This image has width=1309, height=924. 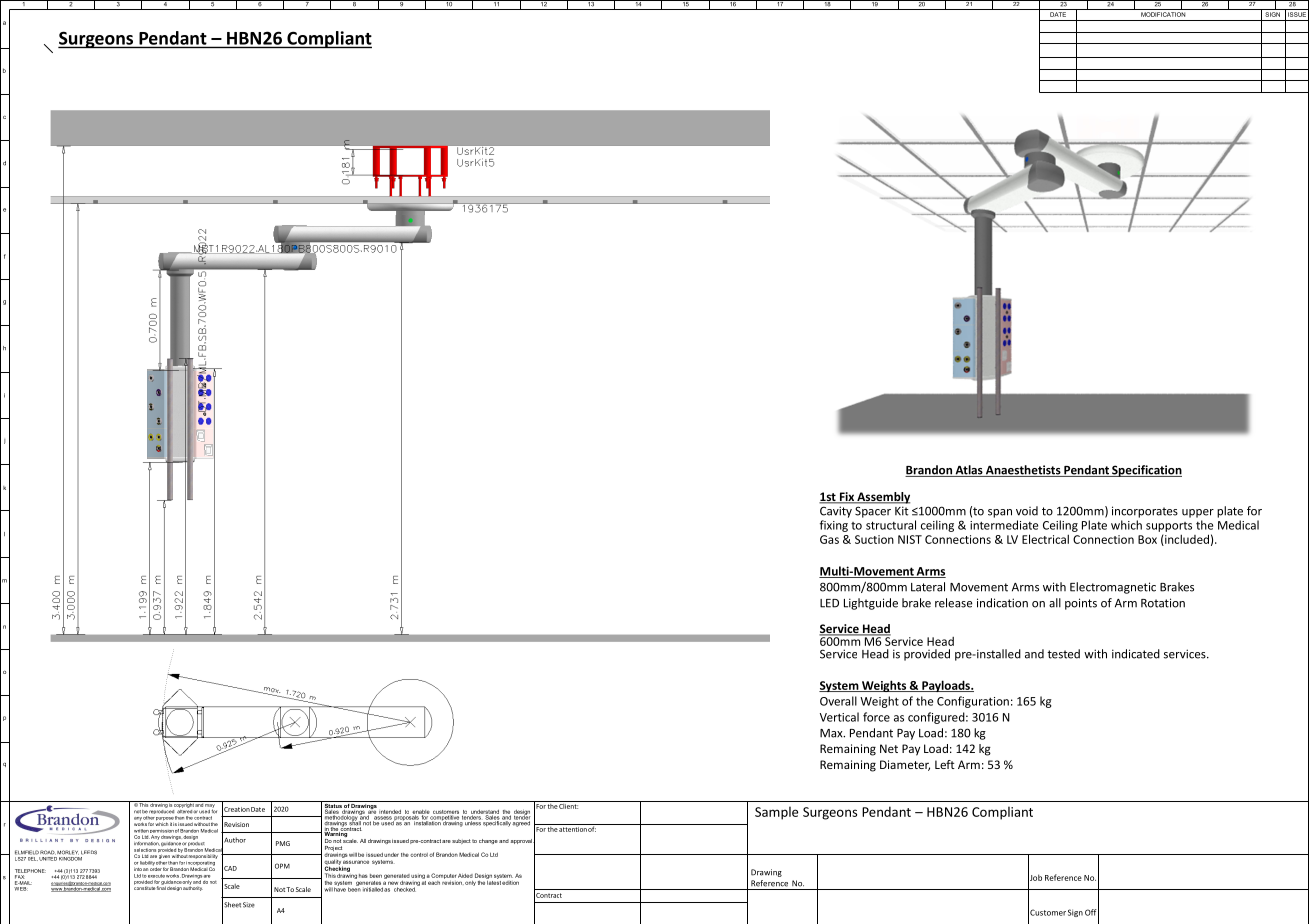 I want to click on Aided, so click(x=465, y=876).
